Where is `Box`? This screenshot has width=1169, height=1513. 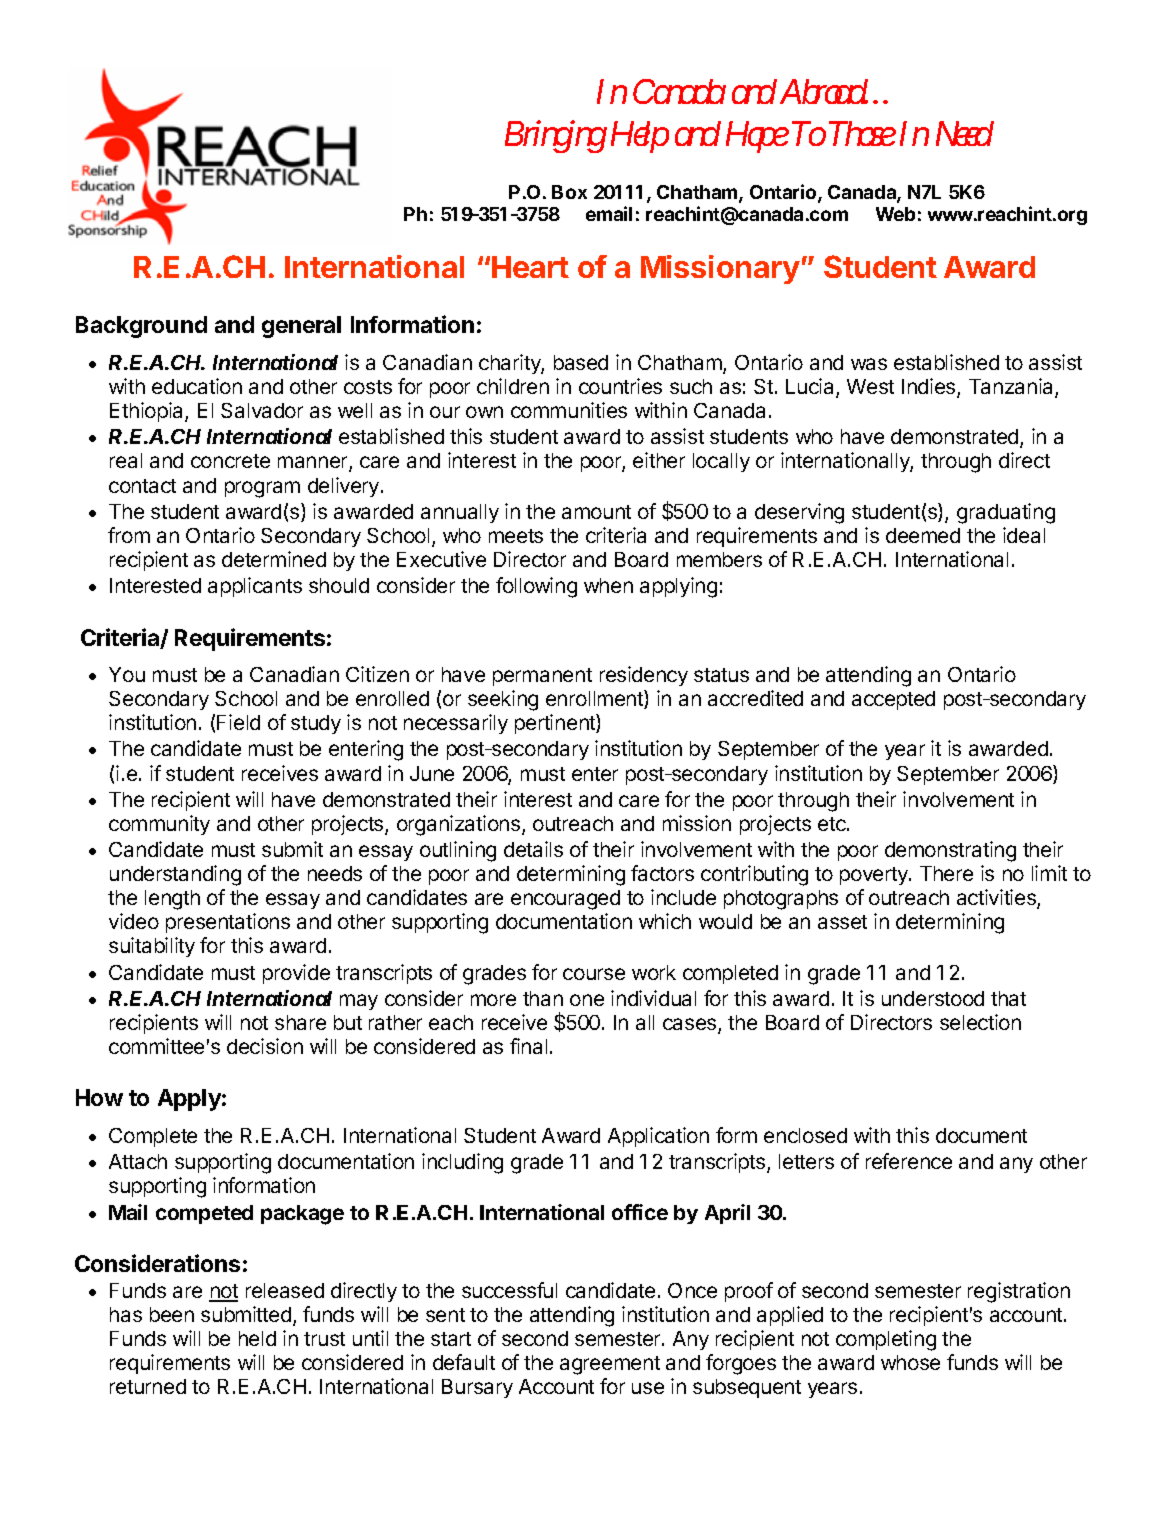 Box is located at coordinates (569, 192).
